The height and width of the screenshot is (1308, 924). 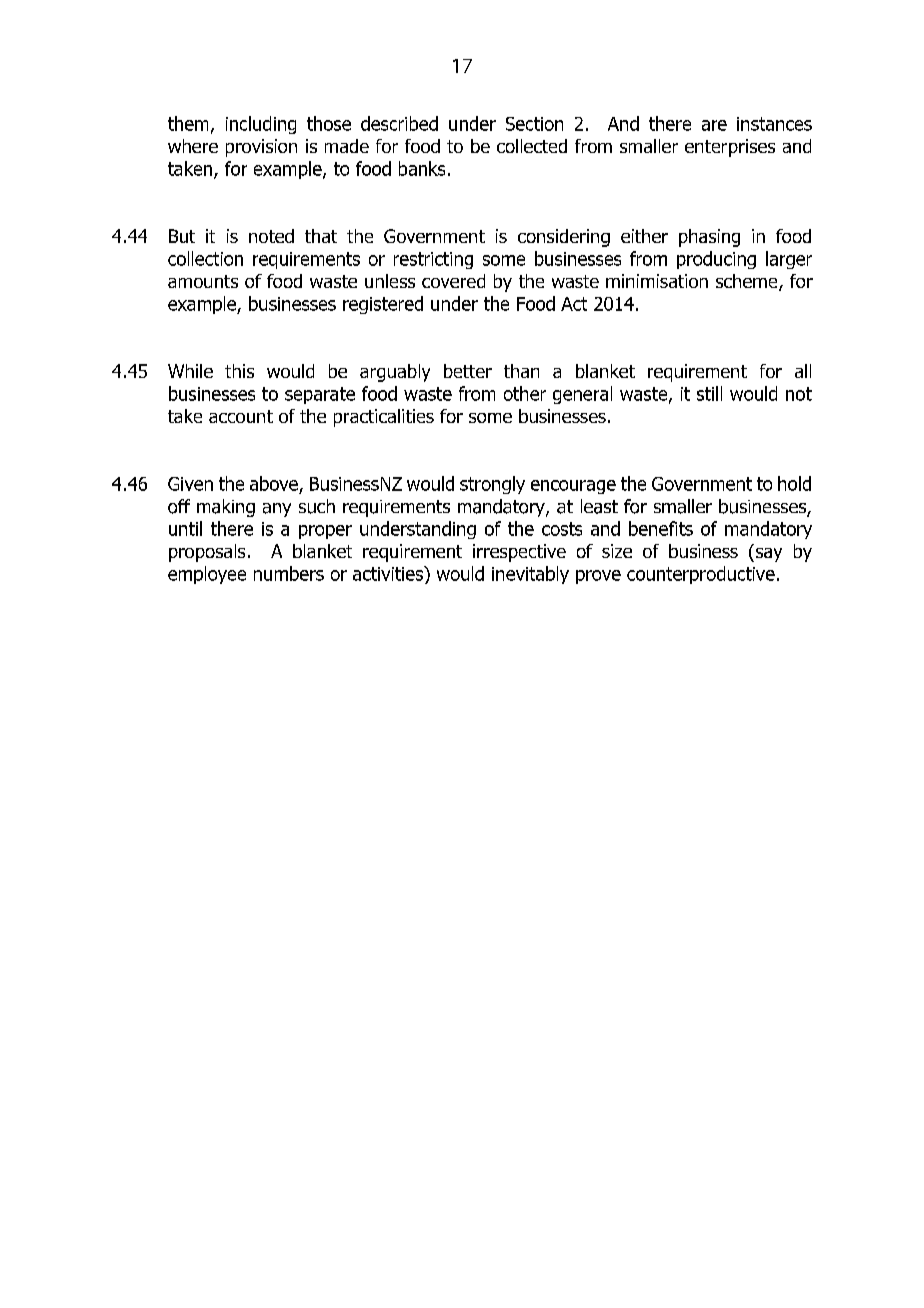 What do you see at coordinates (525, 393) in the screenshot?
I see `other` at bounding box center [525, 393].
